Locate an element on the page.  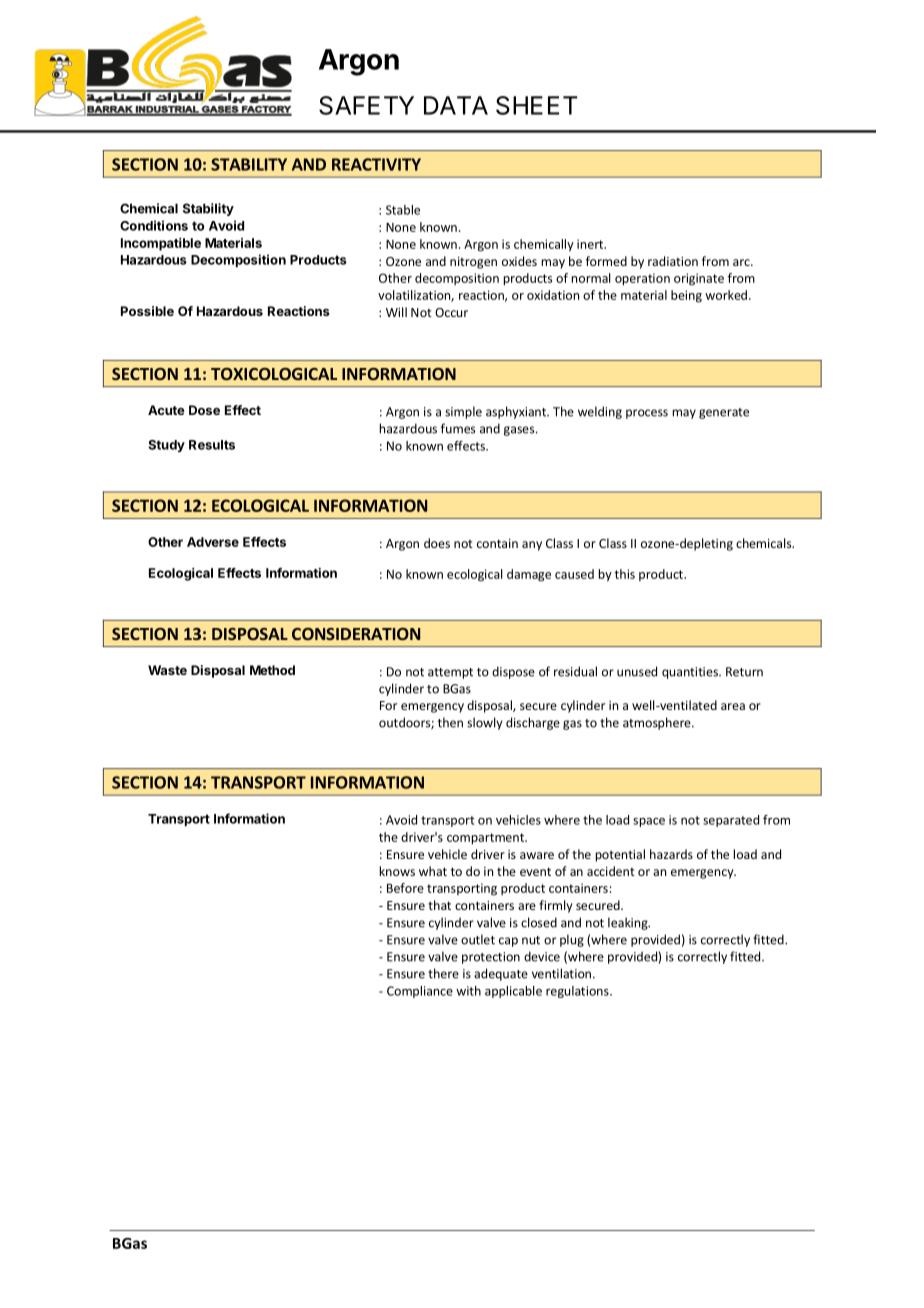
Compliance is located at coordinates (420, 992).
